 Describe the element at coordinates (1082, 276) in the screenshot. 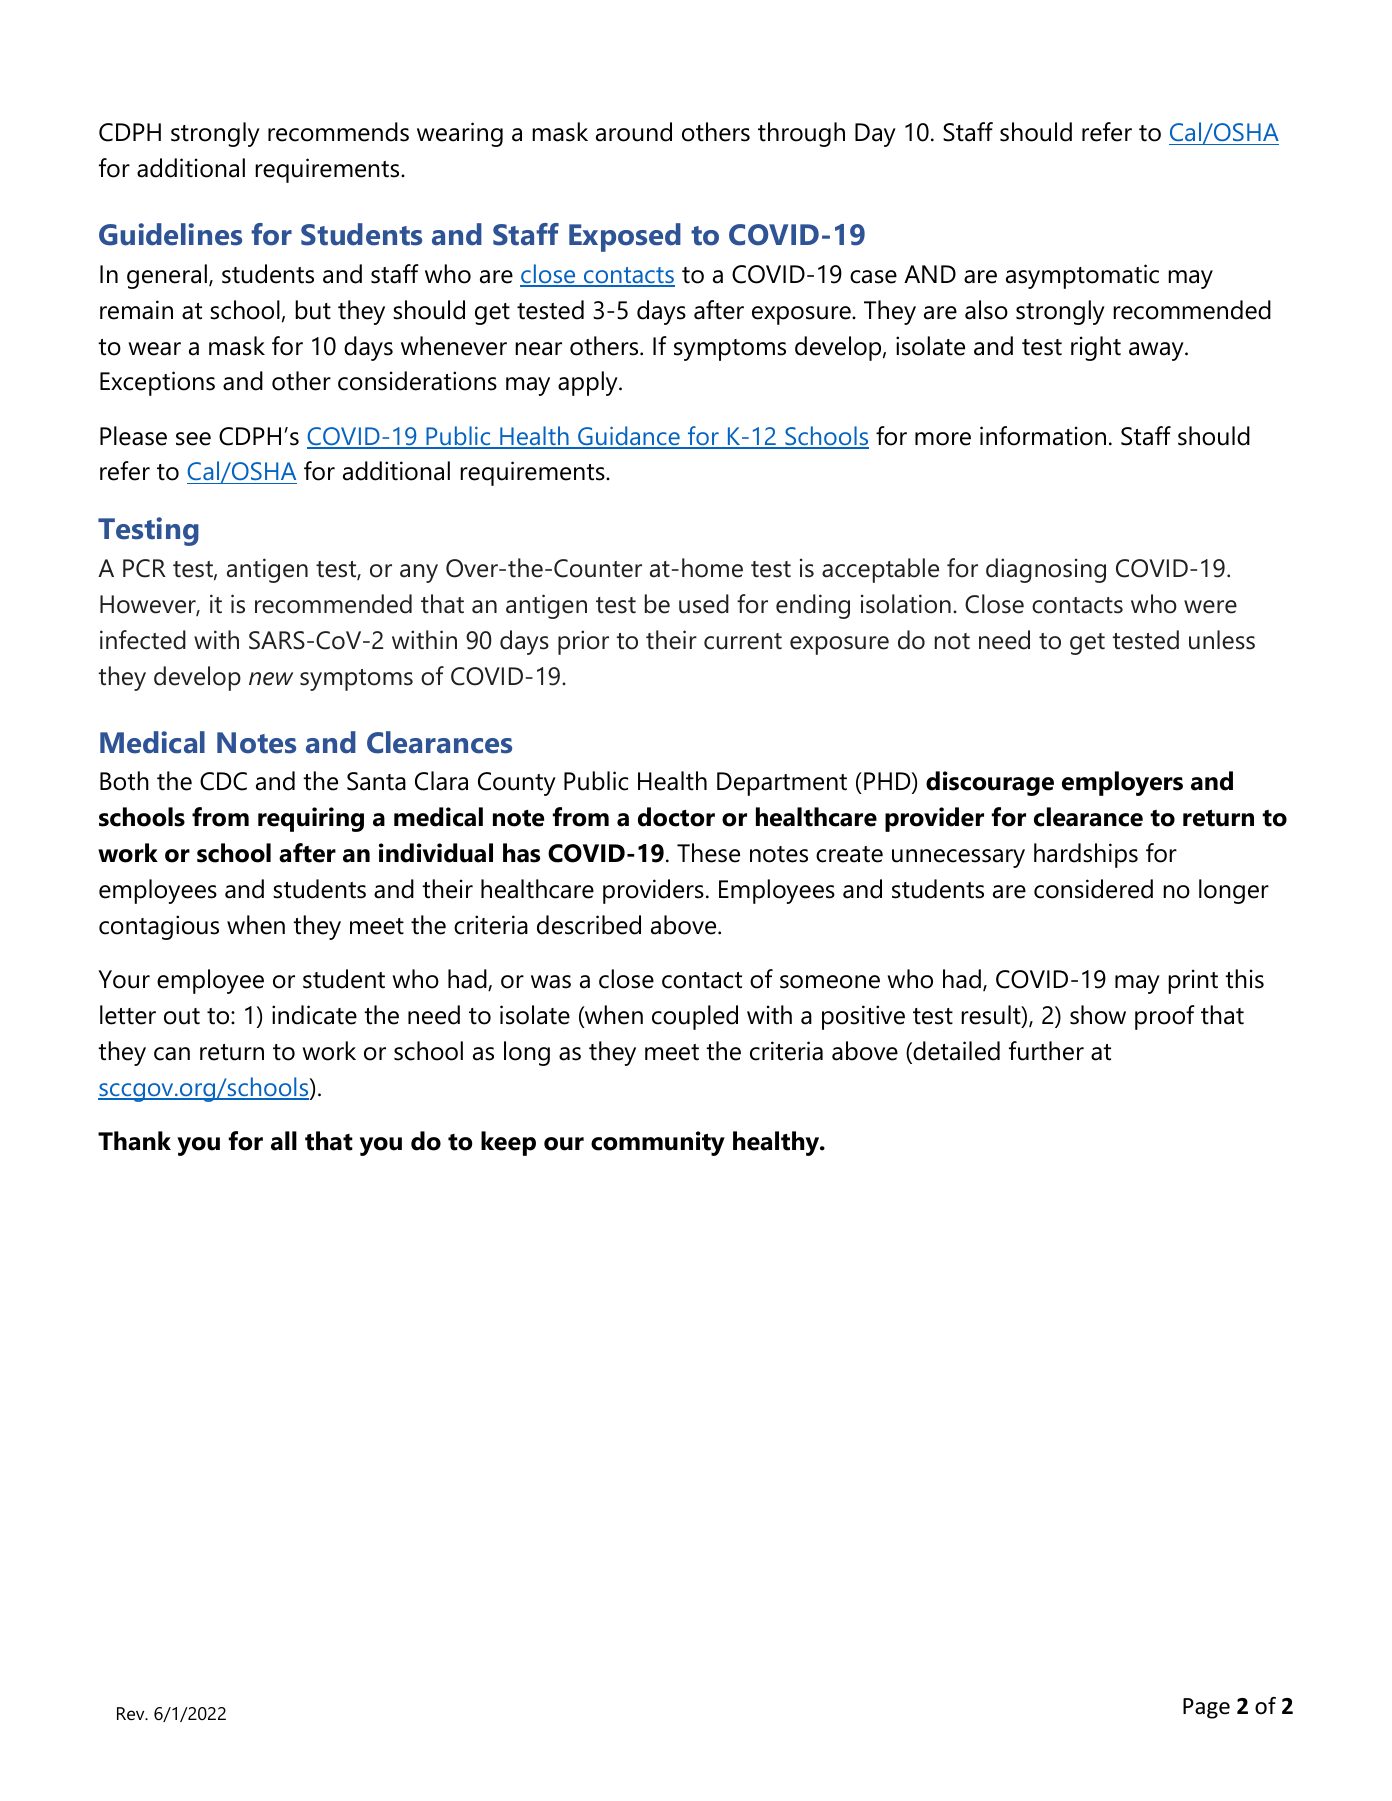

I see `asymptomatic` at that location.
